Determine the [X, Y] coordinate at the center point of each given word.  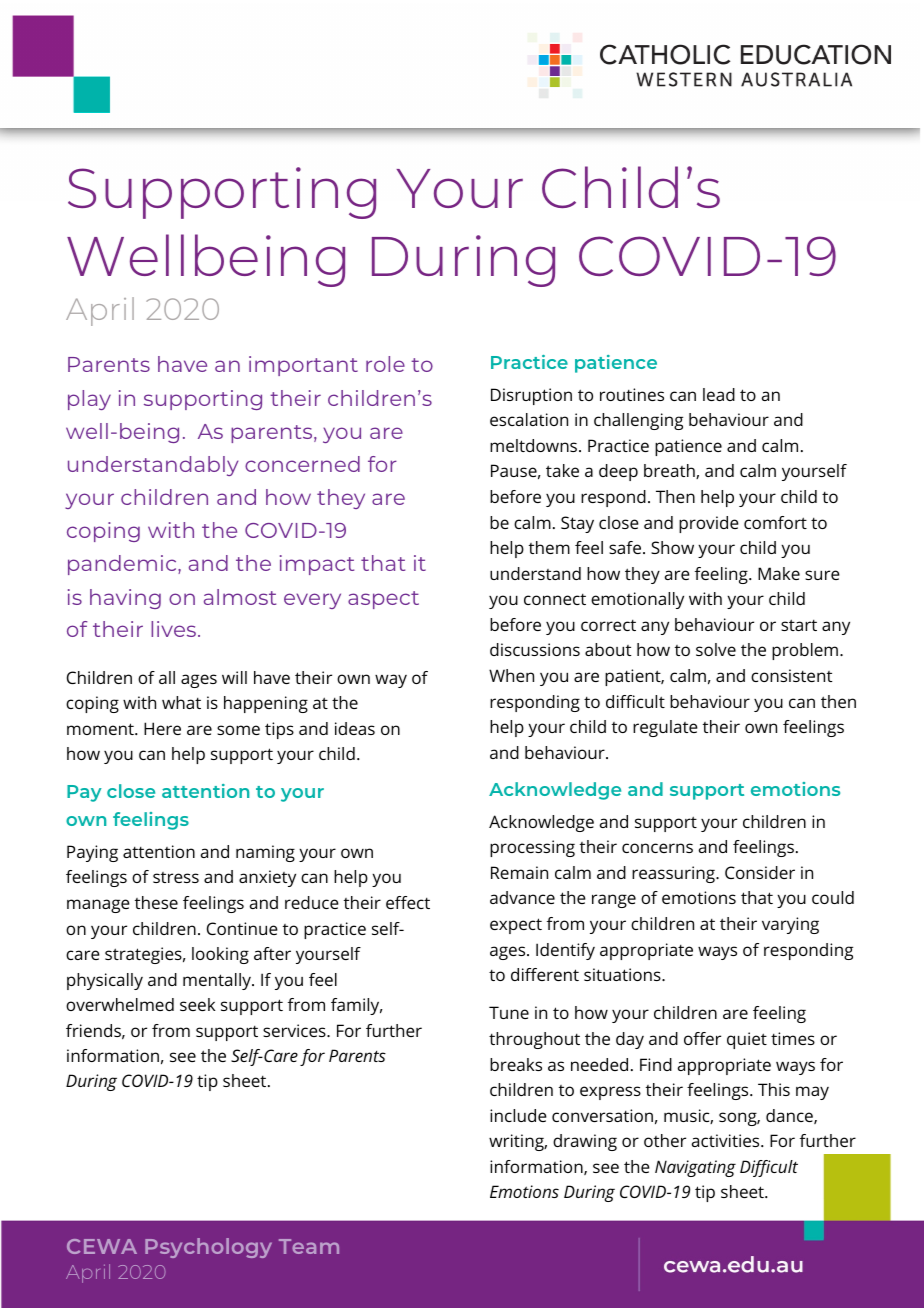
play [89, 400]
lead [719, 394]
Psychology [208, 1248]
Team [309, 1246]
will [234, 677]
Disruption [531, 396]
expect [516, 926]
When [511, 675]
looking [220, 955]
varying [790, 925]
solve [716, 649]
